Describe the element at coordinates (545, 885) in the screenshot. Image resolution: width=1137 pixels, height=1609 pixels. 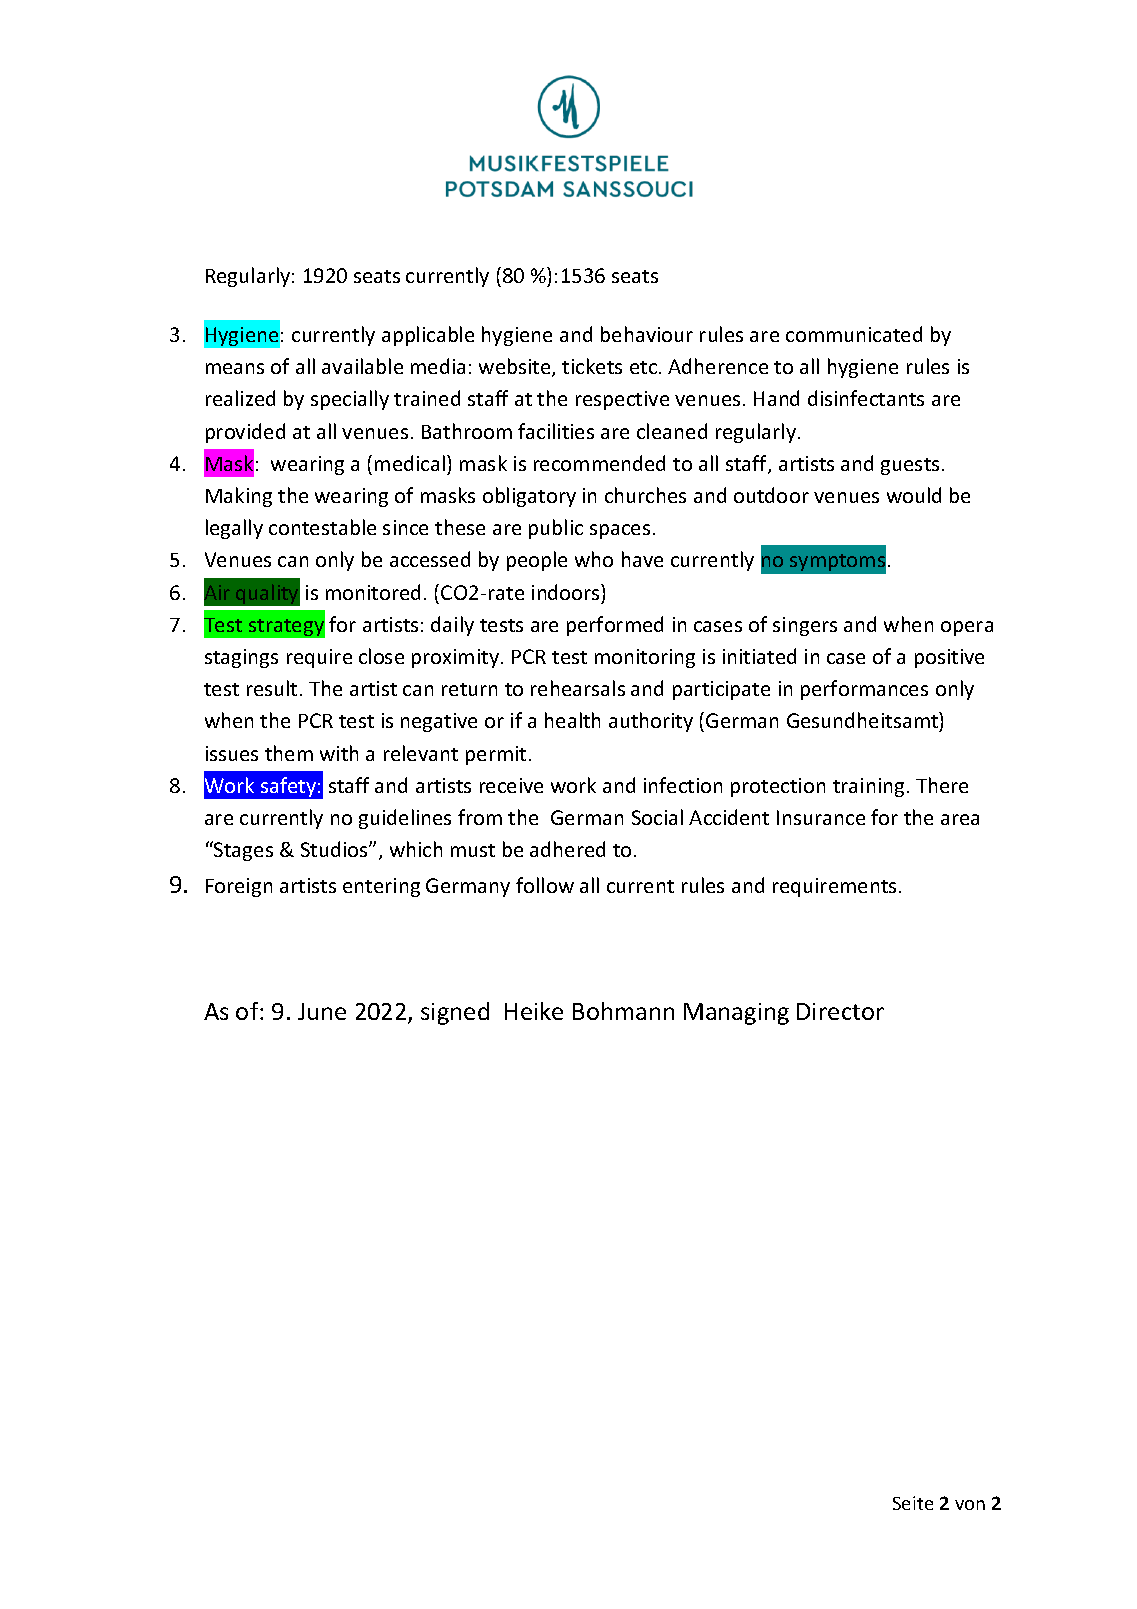
I see `follow` at that location.
